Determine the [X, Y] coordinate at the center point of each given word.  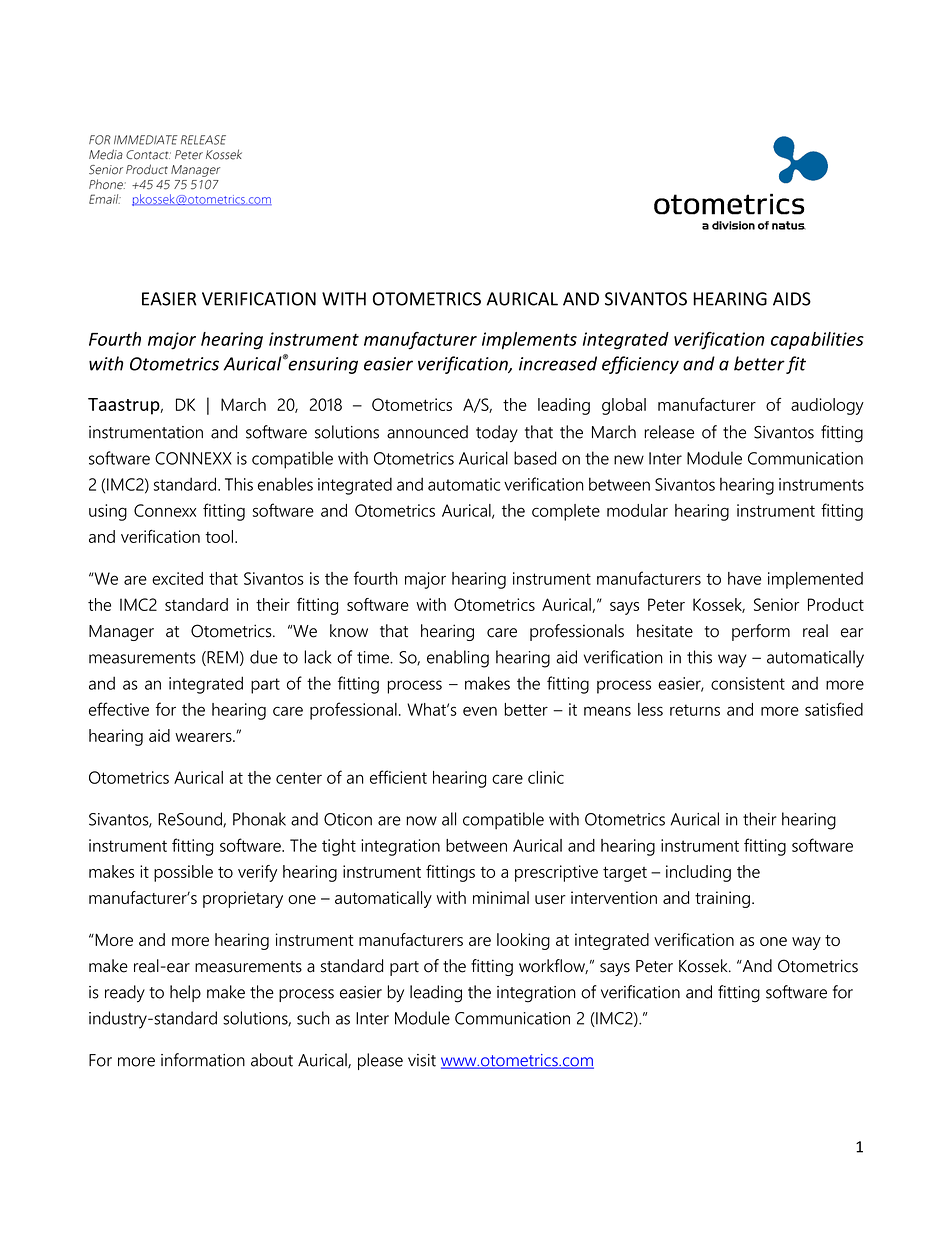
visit [422, 1060]
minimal [501, 897]
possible [183, 873]
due [264, 657]
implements [529, 341]
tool [219, 536]
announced [427, 432]
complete [566, 512]
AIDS [792, 299]
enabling [458, 659]
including [698, 873]
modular [637, 510]
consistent [748, 683]
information [203, 1060]
